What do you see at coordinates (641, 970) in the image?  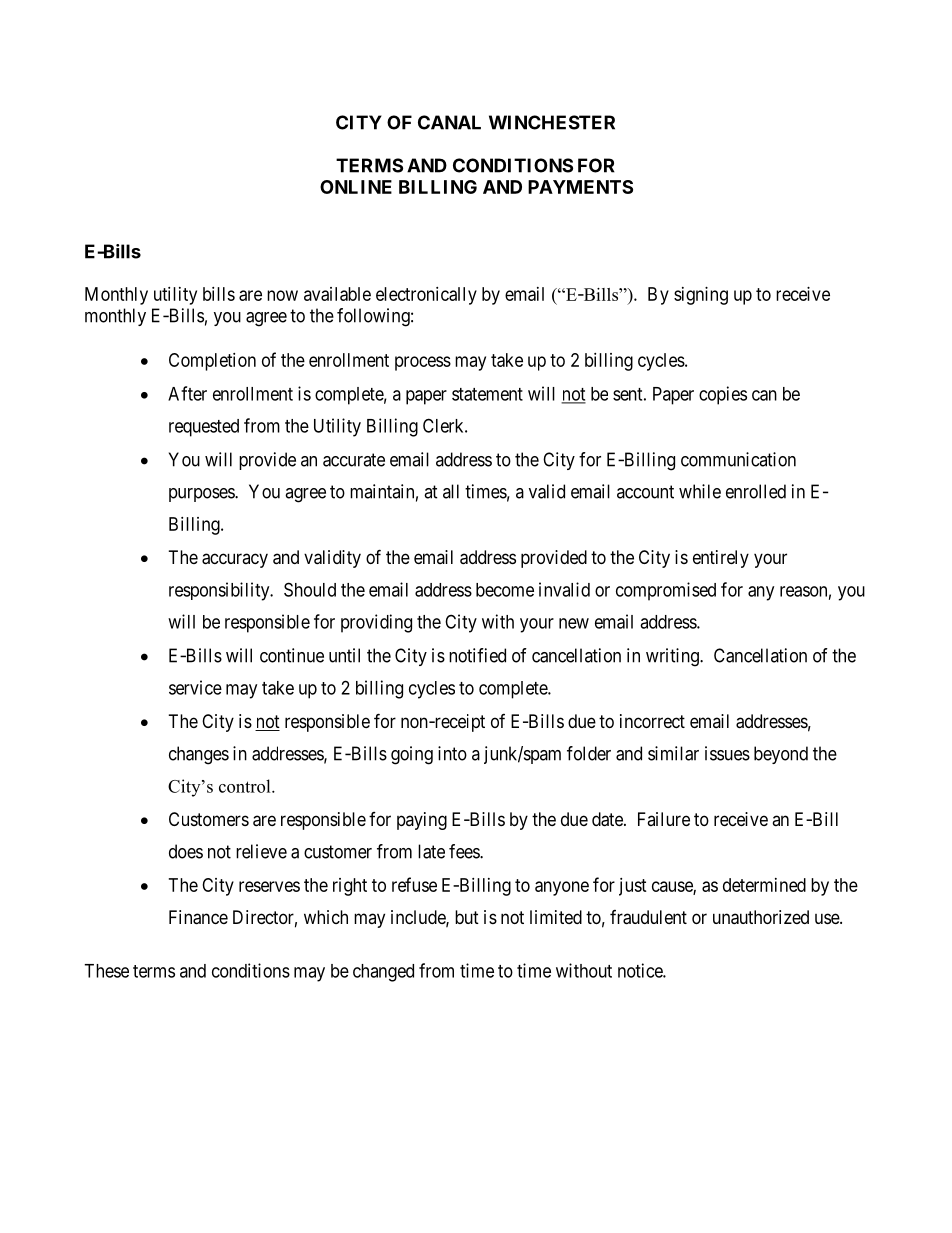 I see `notice` at bounding box center [641, 970].
